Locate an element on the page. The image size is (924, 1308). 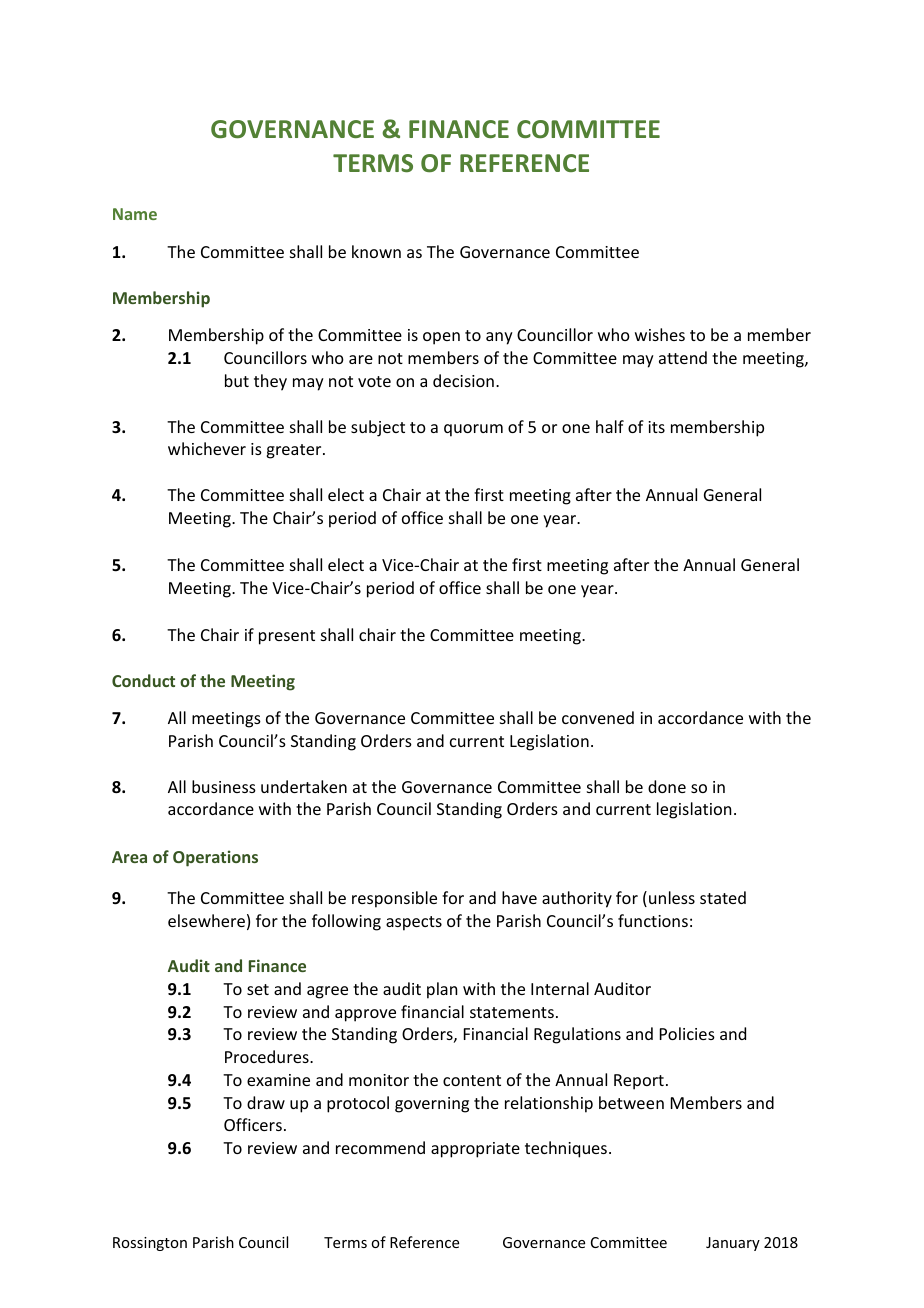
draw is located at coordinates (266, 1102).
